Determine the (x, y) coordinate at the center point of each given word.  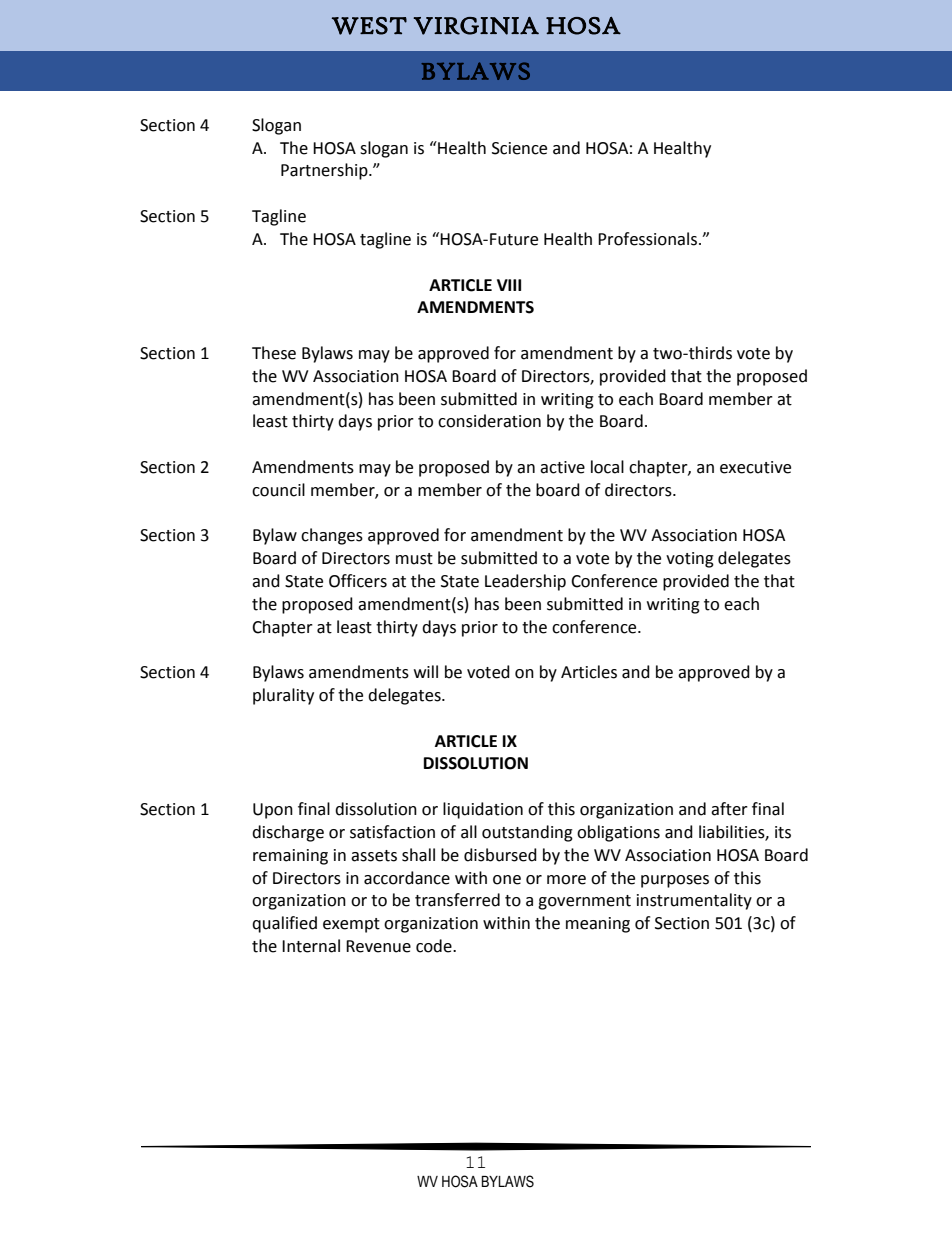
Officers (358, 581)
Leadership (525, 582)
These (274, 353)
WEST (369, 26)
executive (755, 467)
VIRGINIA (476, 26)
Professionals (649, 239)
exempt (351, 925)
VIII (509, 285)
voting (690, 560)
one (507, 880)
